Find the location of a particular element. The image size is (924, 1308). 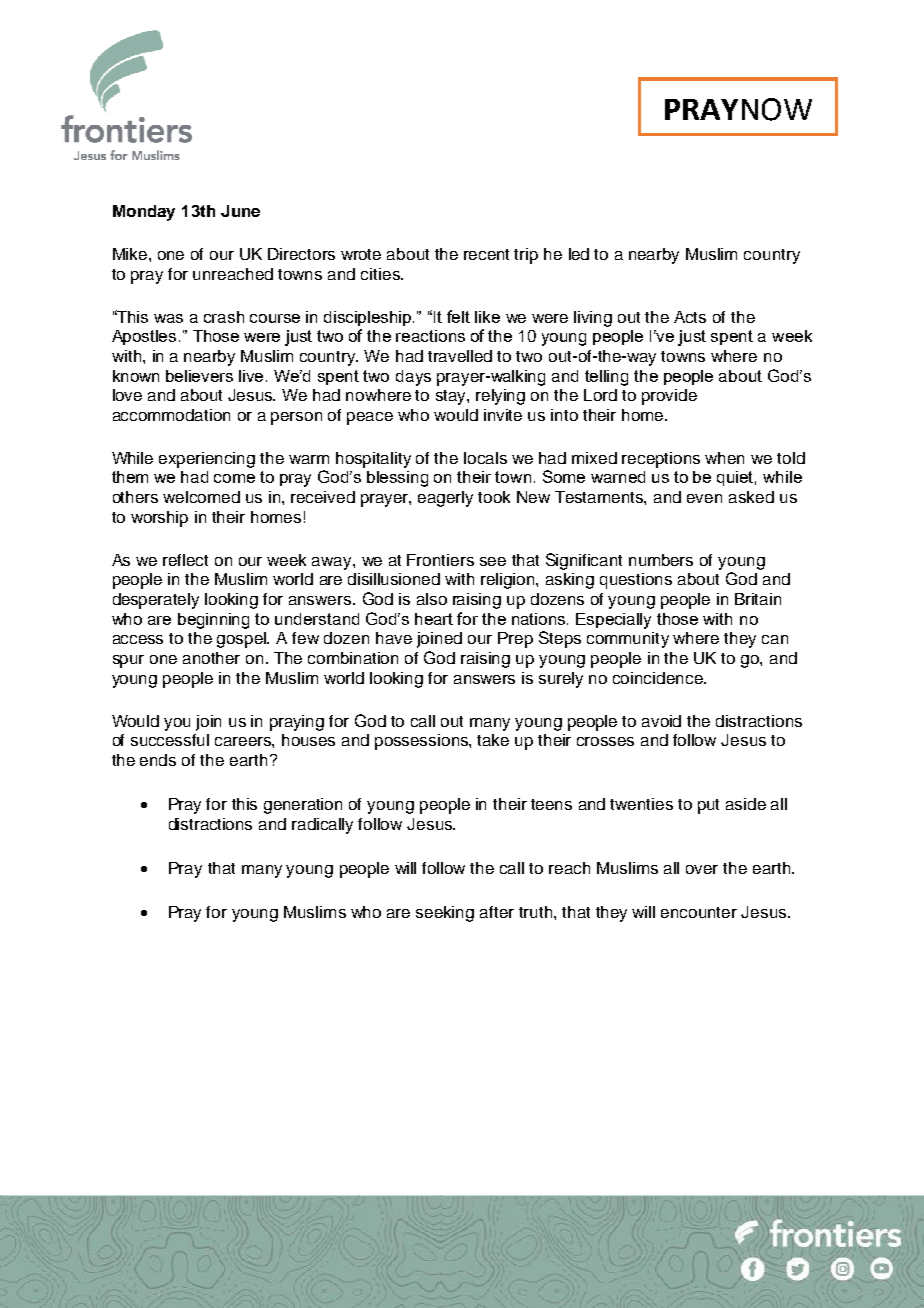

recent is located at coordinates (486, 254).
